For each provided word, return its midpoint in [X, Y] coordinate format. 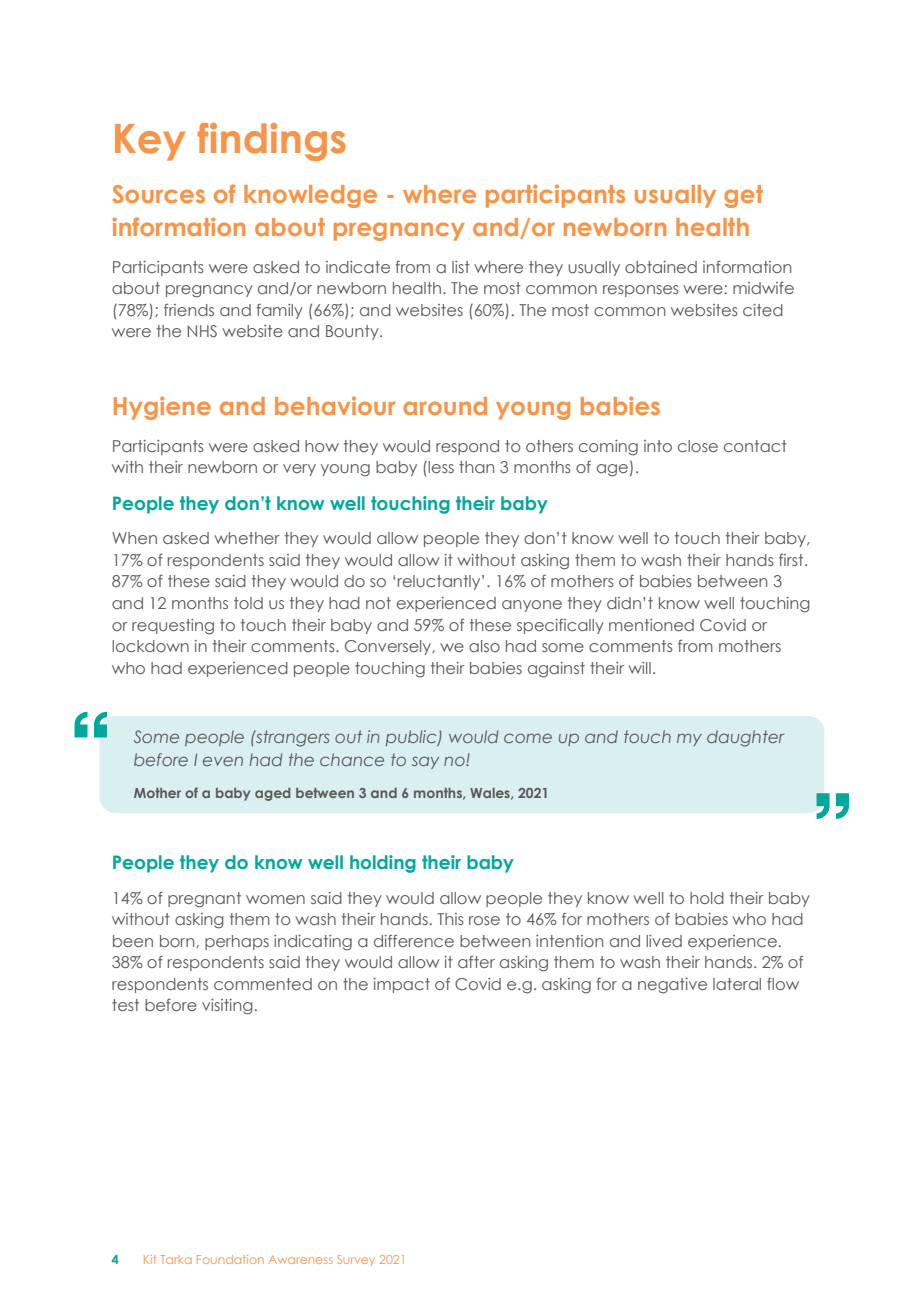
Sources [158, 194]
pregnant [204, 900]
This [450, 919]
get [743, 196]
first [792, 560]
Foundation [230, 1259]
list [461, 267]
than [476, 467]
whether [247, 538]
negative [672, 986]
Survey [356, 1260]
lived [664, 941]
